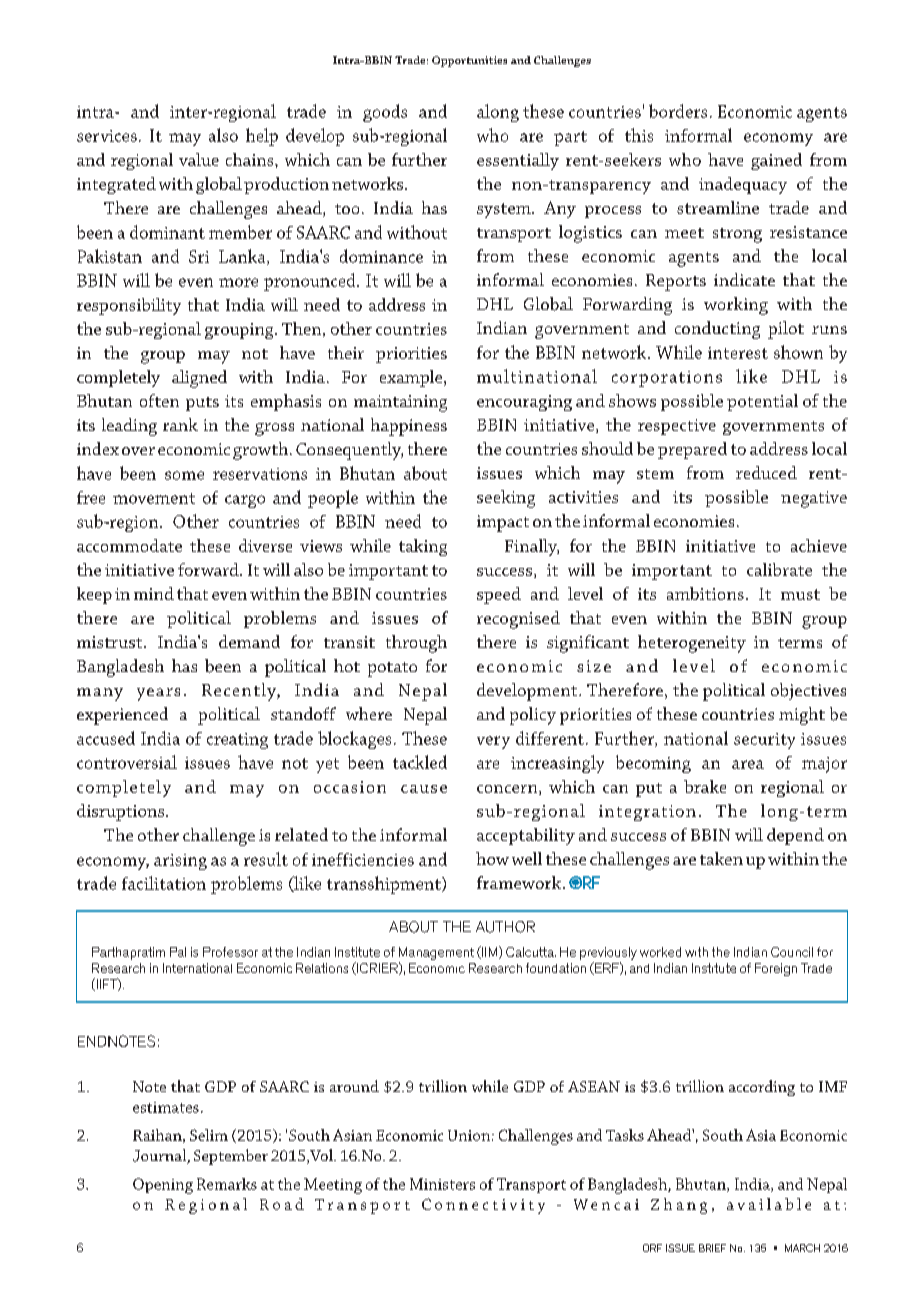 The height and width of the screenshot is (1308, 924). Describe the element at coordinates (792, 952) in the screenshot. I see `Council` at that location.
